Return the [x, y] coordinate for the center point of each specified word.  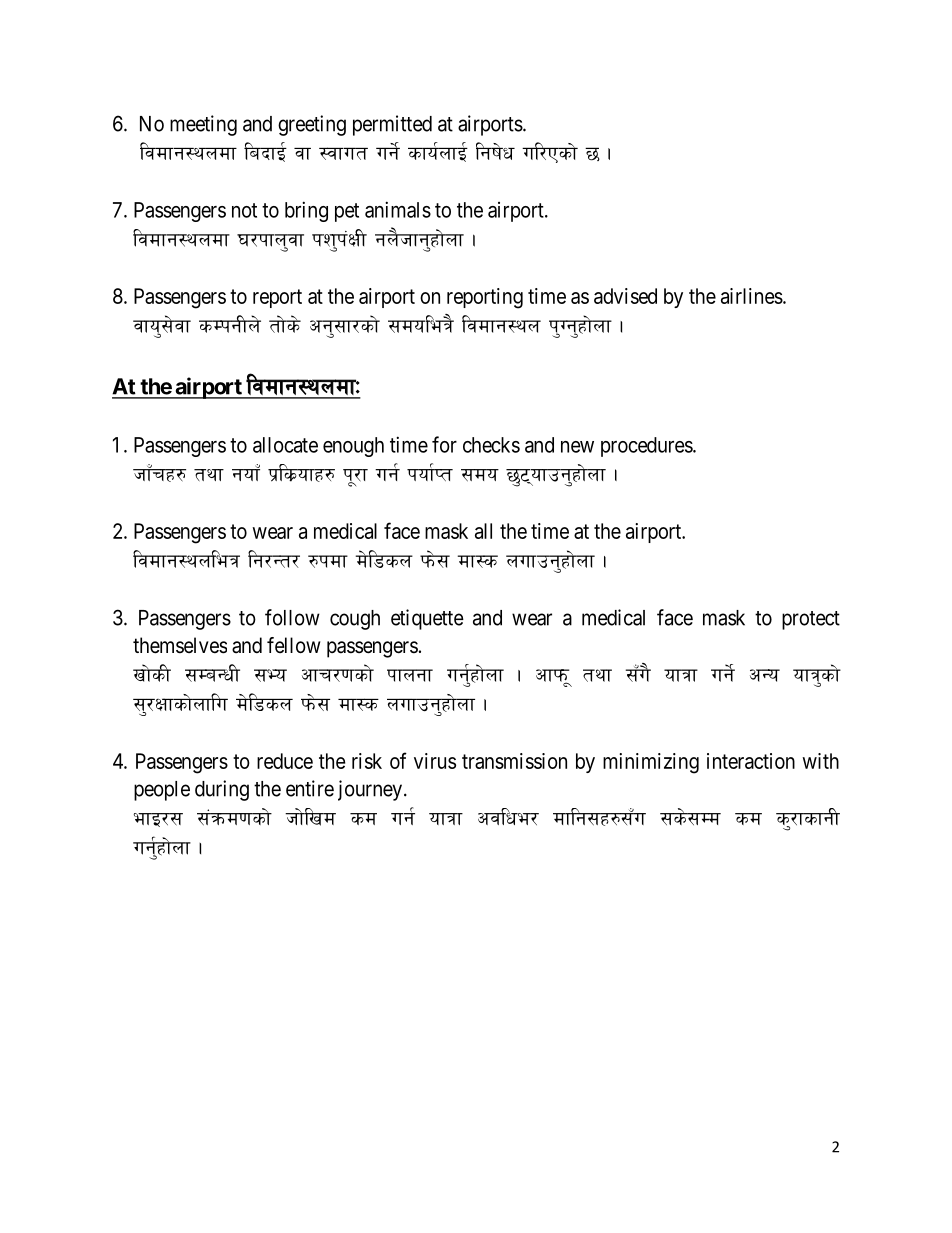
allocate [285, 445]
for [444, 444]
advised [625, 296]
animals [398, 209]
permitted [392, 125]
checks [491, 445]
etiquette [427, 619]
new [577, 447]
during [222, 790]
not [244, 210]
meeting [203, 125]
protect [811, 620]
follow [292, 617]
